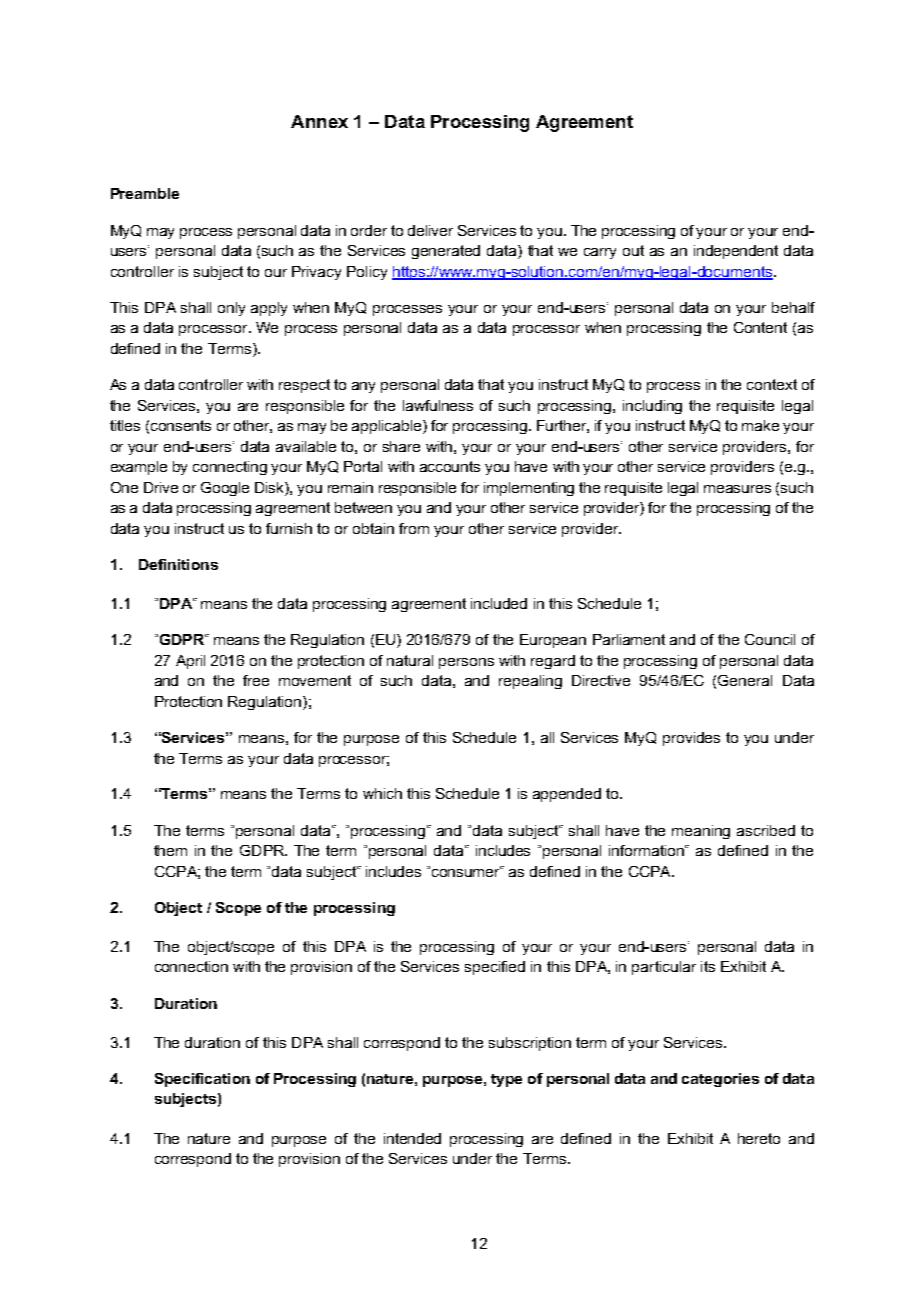 The width and height of the document is (924, 1308). What do you see at coordinates (701, 832) in the document?
I see `meaning` at bounding box center [701, 832].
